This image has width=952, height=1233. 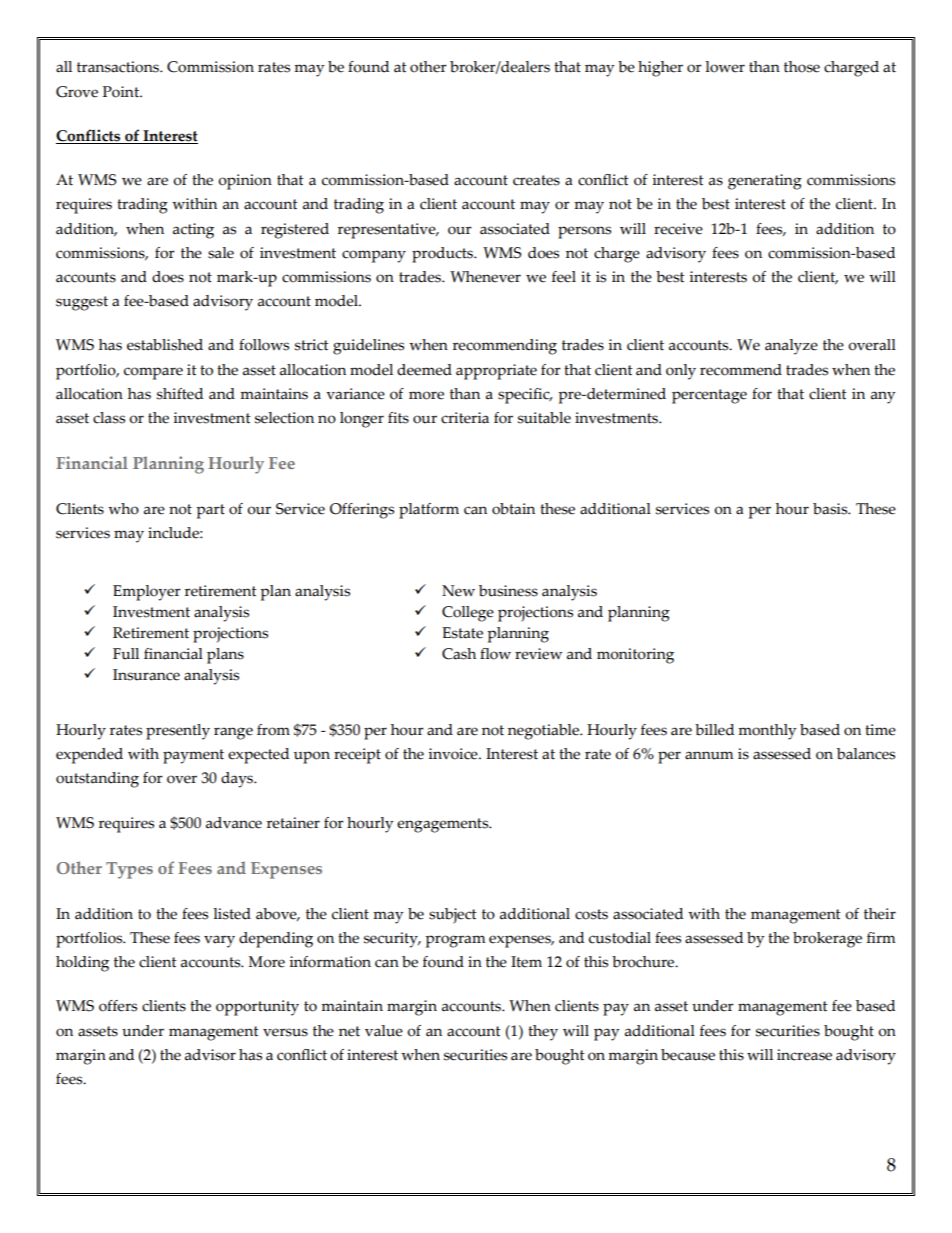 I want to click on they, so click(x=543, y=1033).
